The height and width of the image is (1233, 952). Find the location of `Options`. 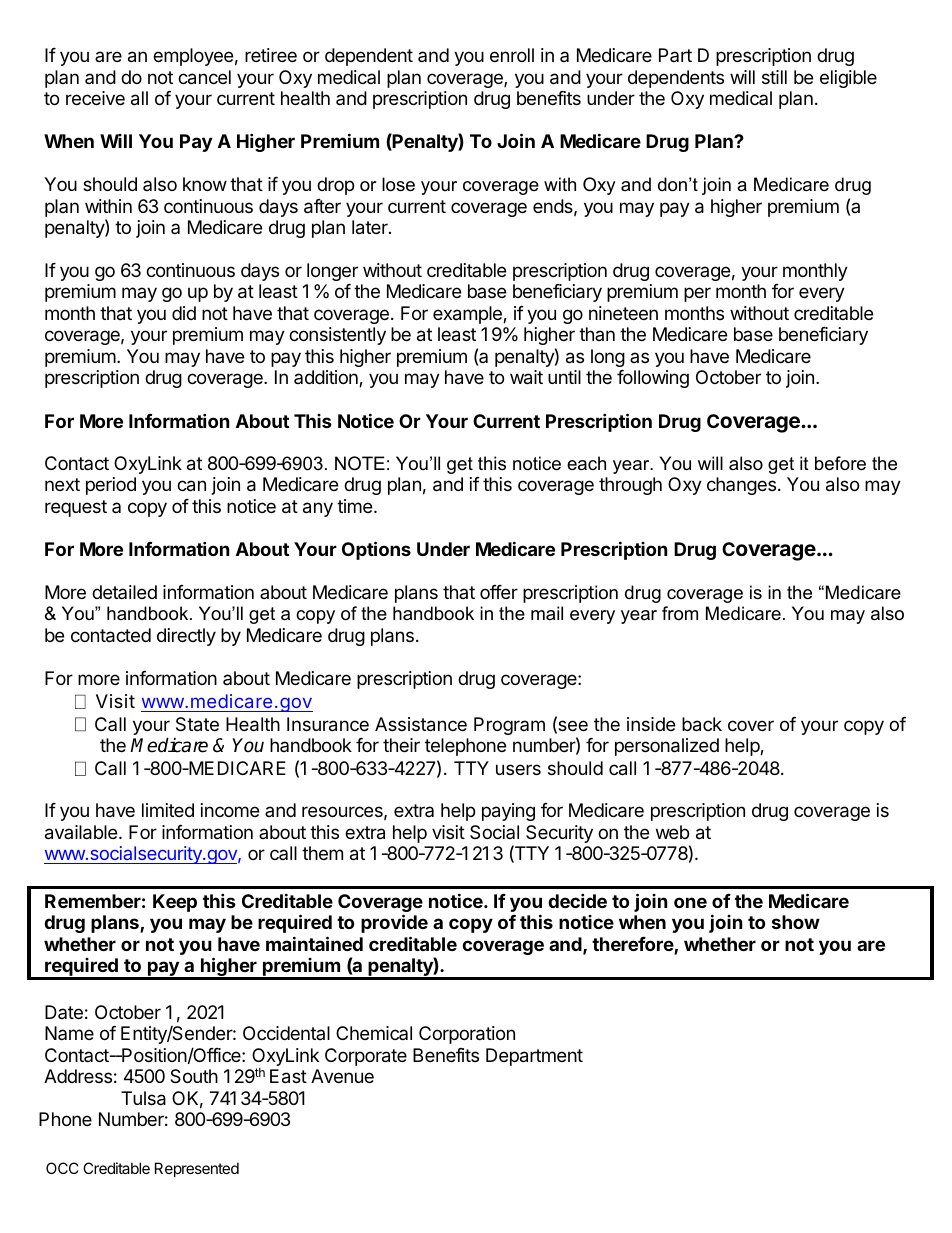

Options is located at coordinates (376, 550).
